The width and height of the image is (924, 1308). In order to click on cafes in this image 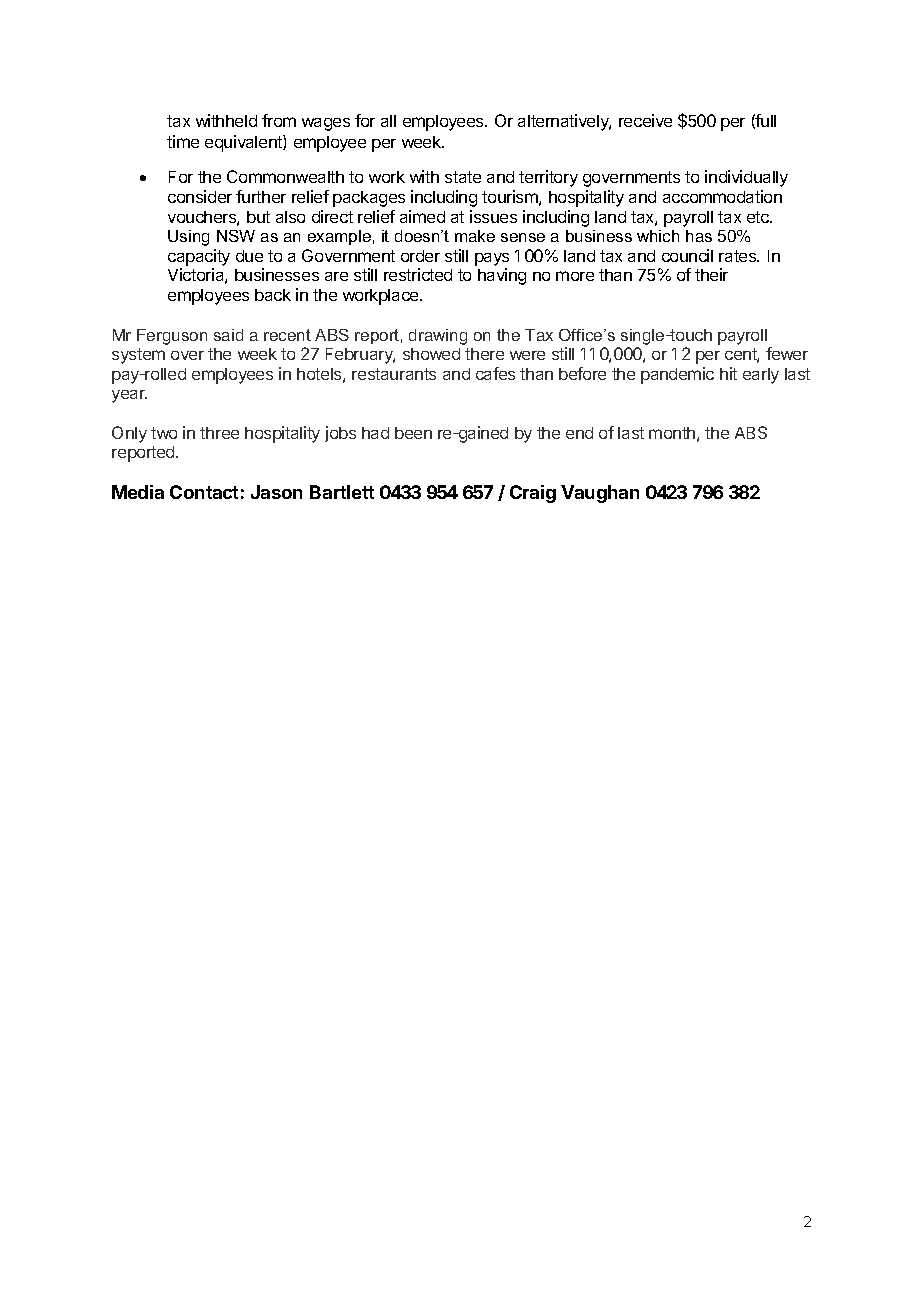, I will do `click(495, 373)`.
